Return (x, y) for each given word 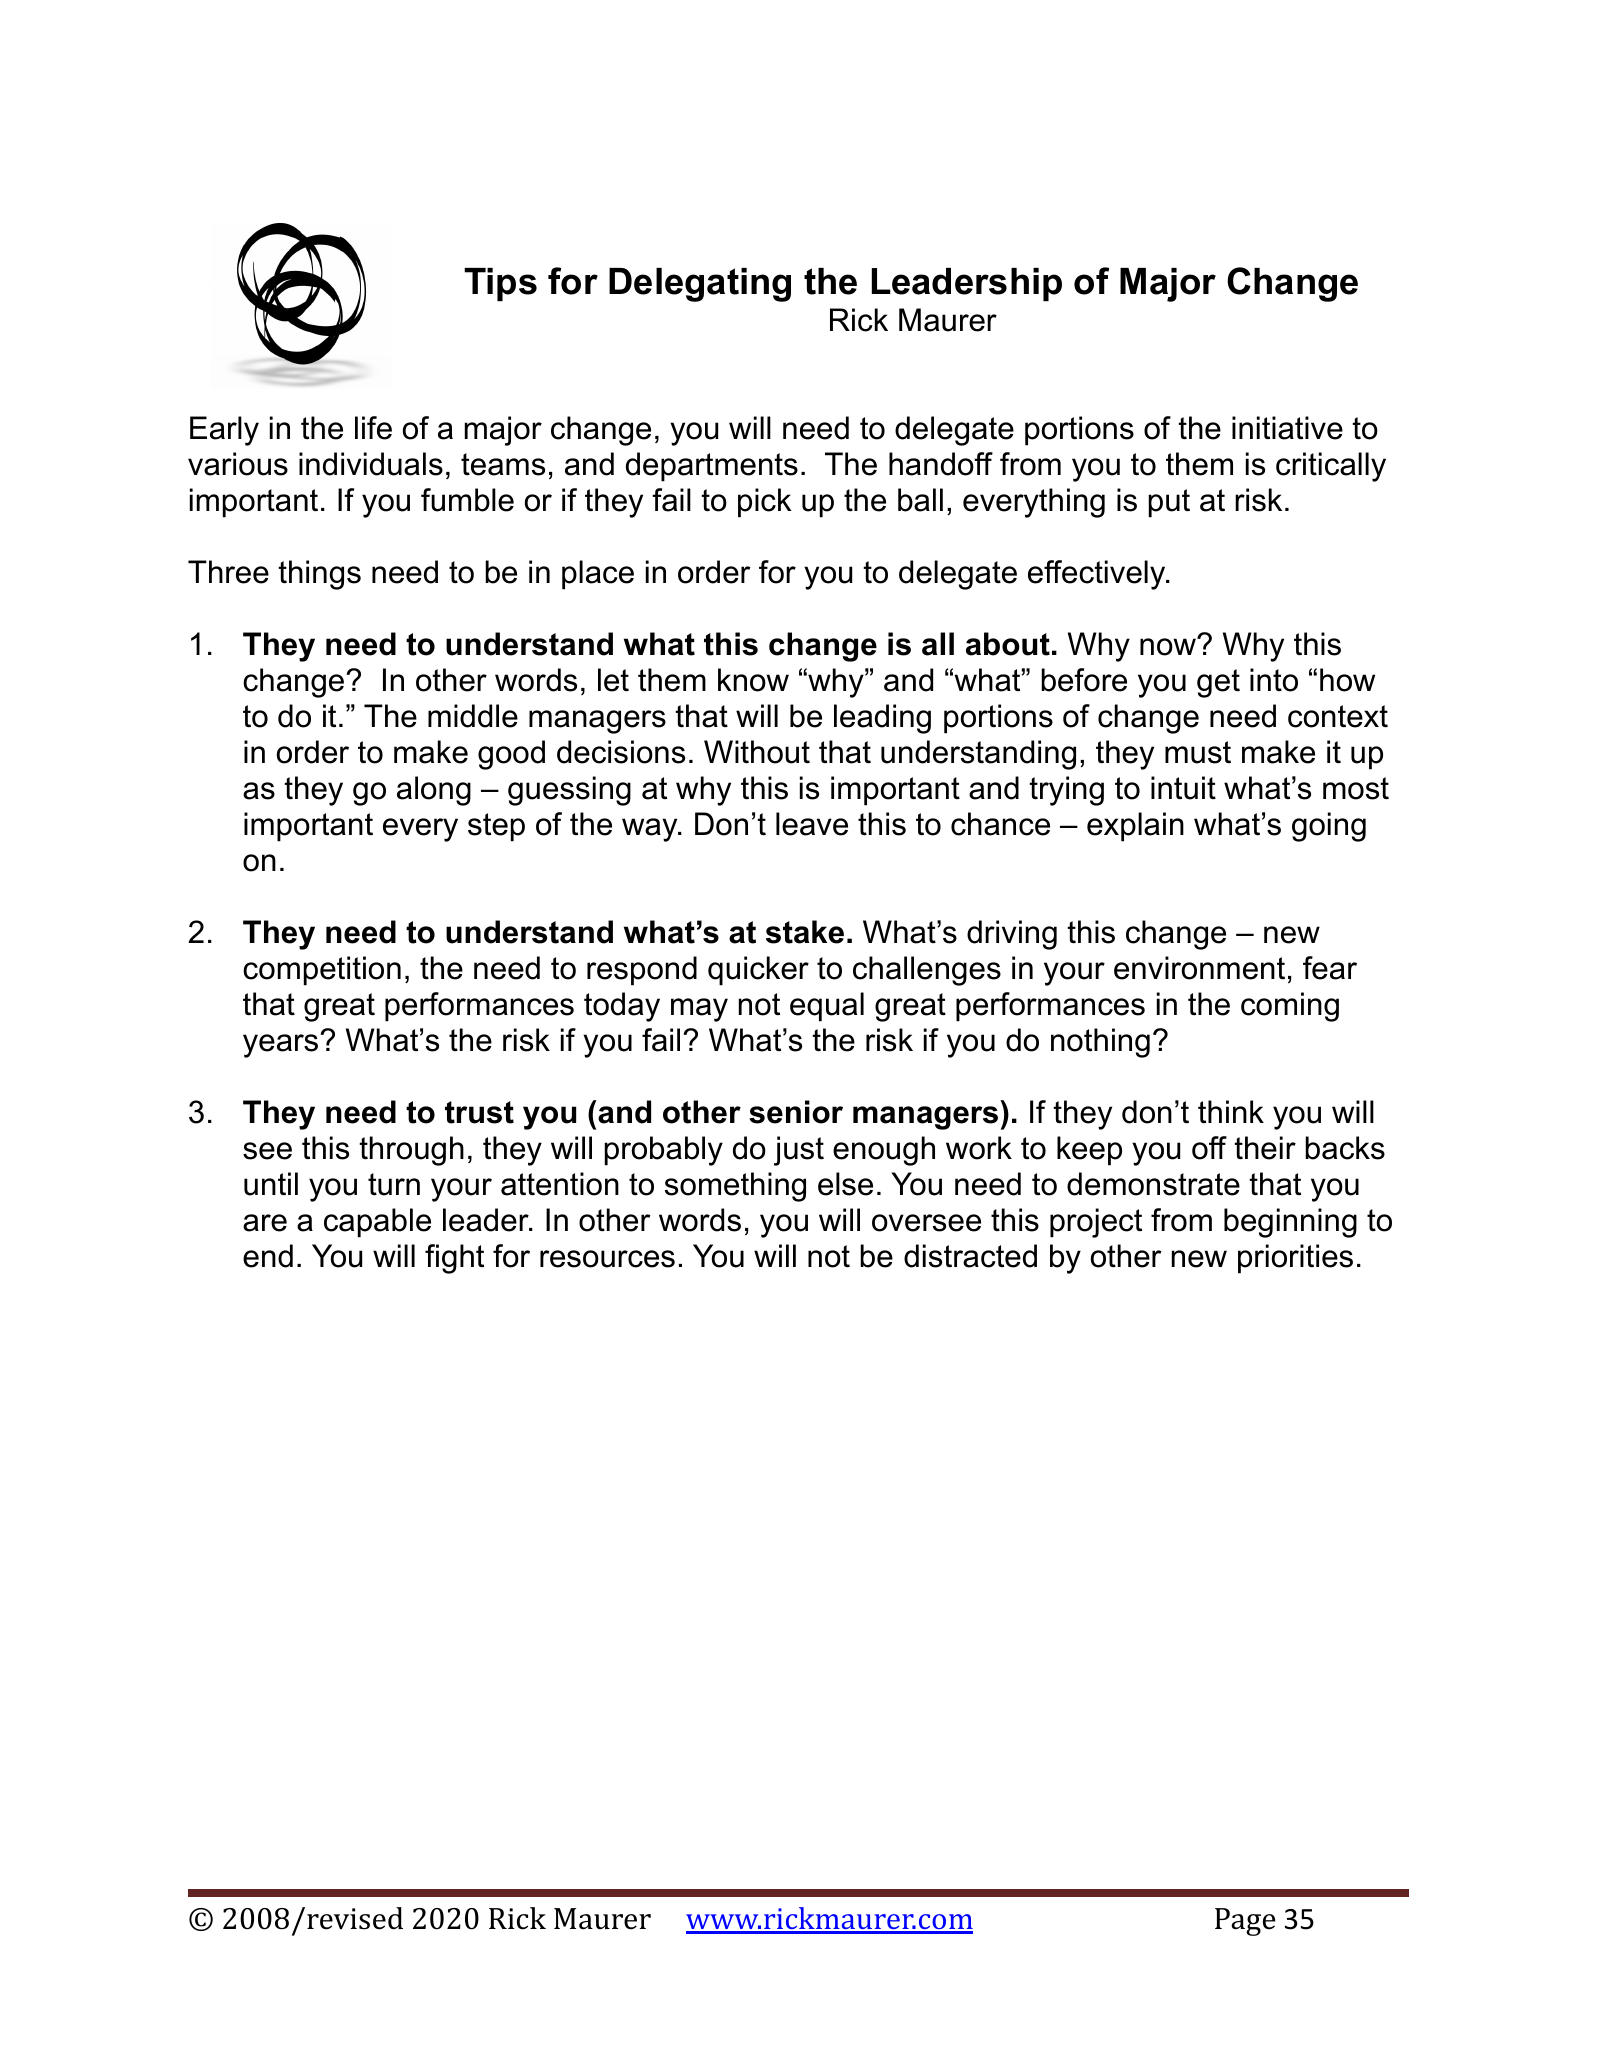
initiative (1287, 428)
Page (1245, 1922)
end (268, 1256)
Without (757, 752)
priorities (1295, 1259)
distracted (970, 1256)
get (1218, 683)
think (1231, 1111)
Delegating (700, 285)
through (411, 1151)
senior (796, 1112)
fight (454, 1259)
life (373, 428)
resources (607, 1259)
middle (473, 716)
